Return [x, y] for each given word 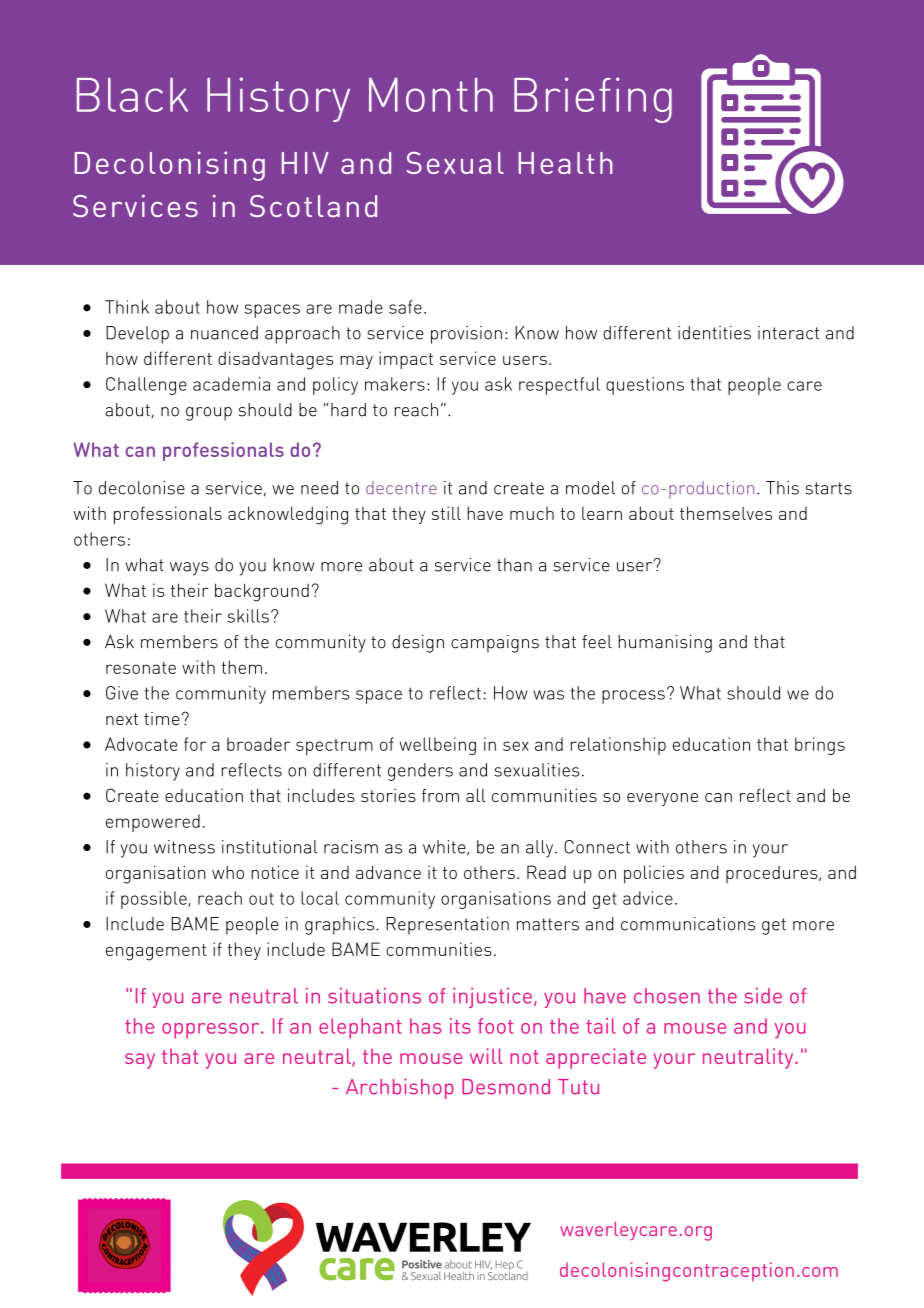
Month [431, 94]
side [763, 996]
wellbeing [437, 746]
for [195, 744]
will [486, 1056]
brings [820, 746]
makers [395, 384]
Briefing [593, 100]
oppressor [212, 1031]
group [209, 414]
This [782, 488]
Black [132, 94]
